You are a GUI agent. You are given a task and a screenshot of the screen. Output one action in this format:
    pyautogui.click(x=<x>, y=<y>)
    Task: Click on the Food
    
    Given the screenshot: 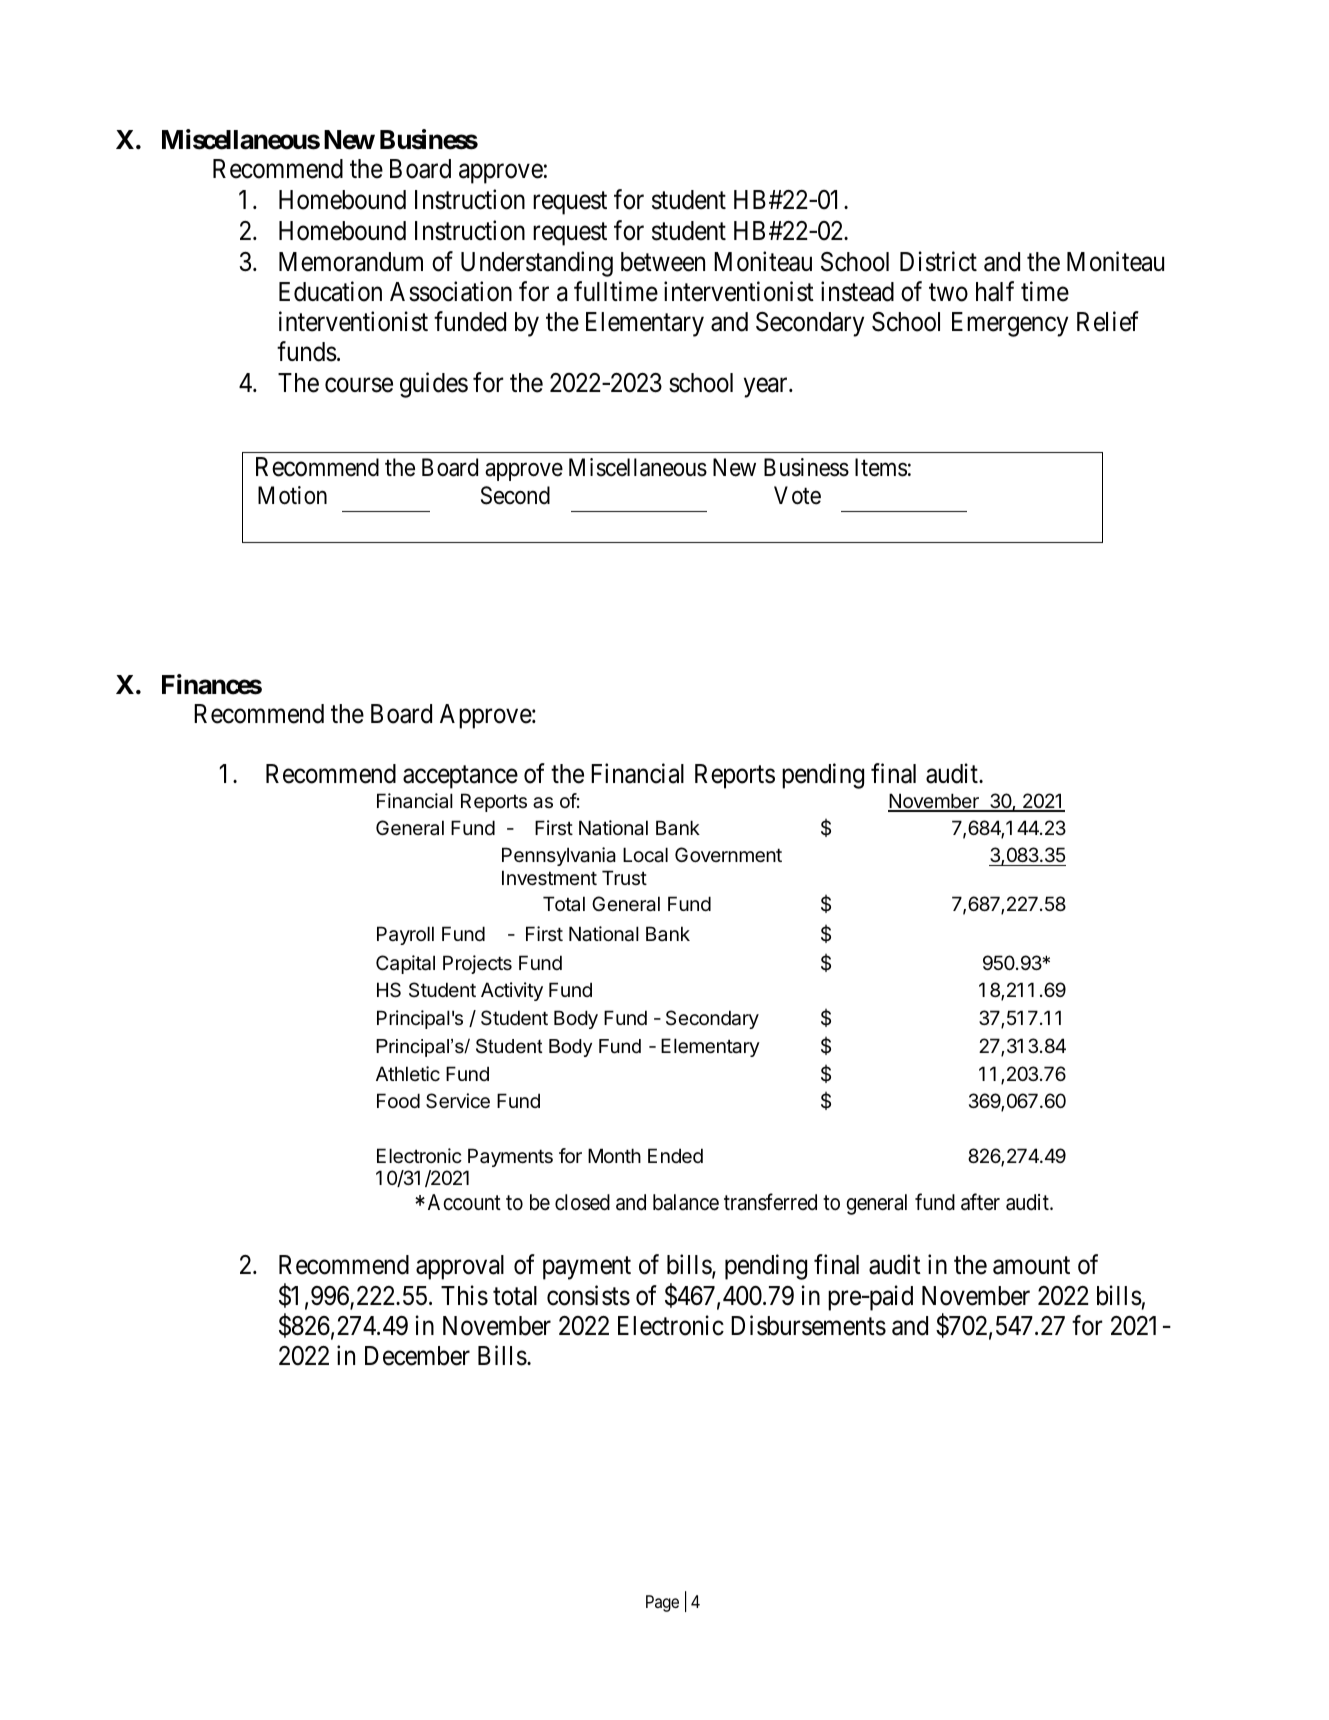 What is the action you would take?
    pyautogui.click(x=398, y=1100)
